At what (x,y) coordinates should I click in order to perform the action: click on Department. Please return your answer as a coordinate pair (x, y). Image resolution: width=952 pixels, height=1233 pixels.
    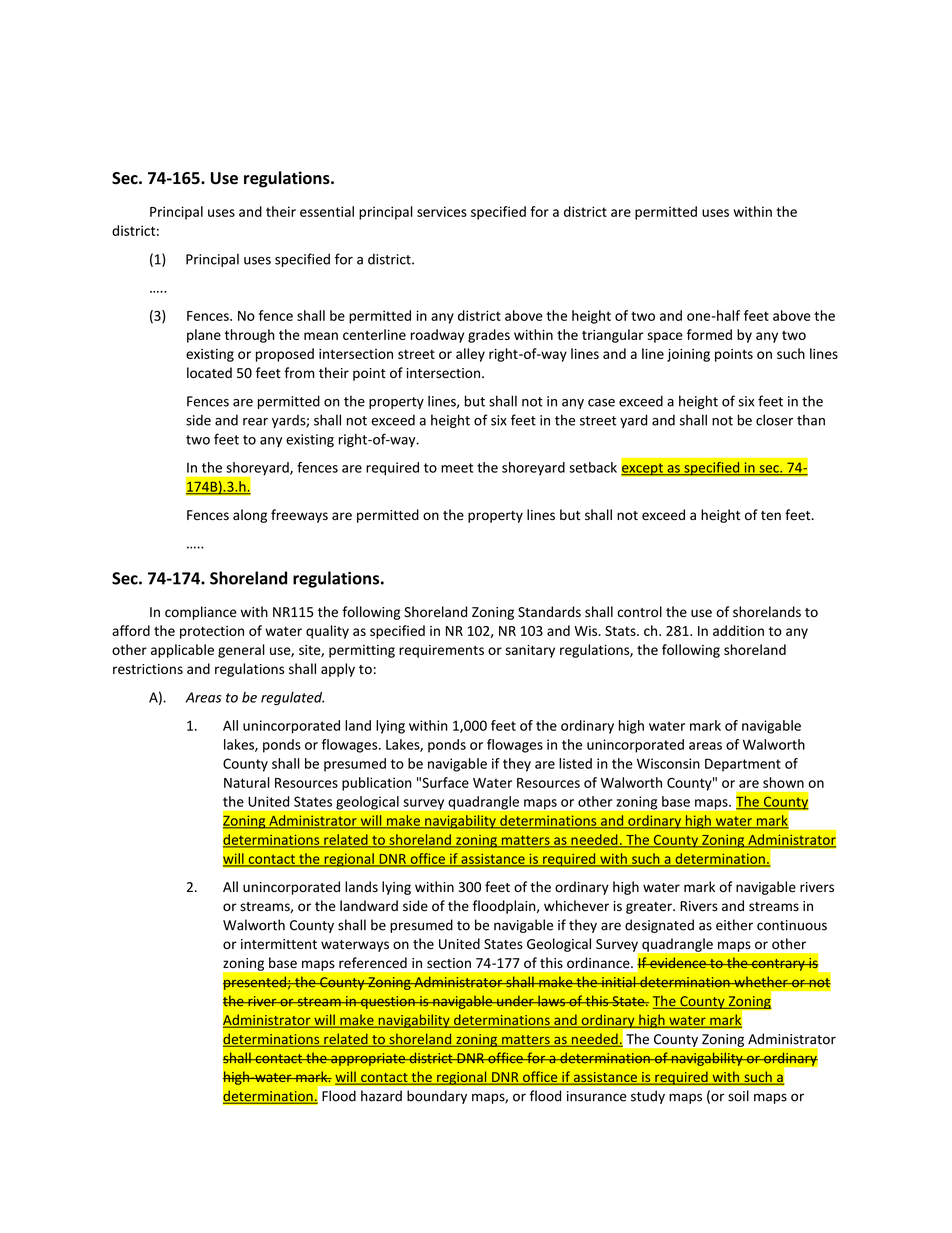
    Looking at the image, I should click on (743, 765).
